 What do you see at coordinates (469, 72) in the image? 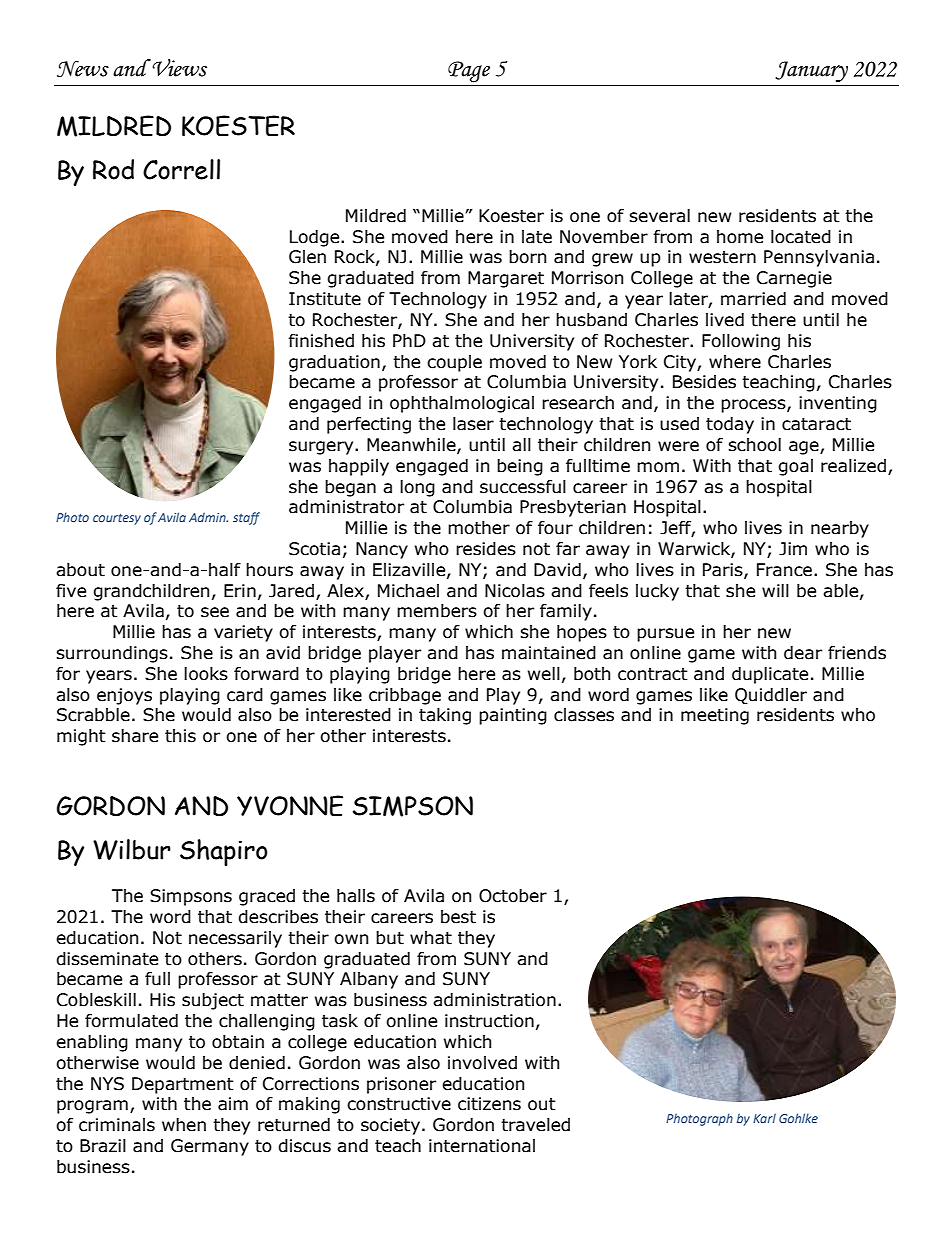
I see `Page` at bounding box center [469, 72].
